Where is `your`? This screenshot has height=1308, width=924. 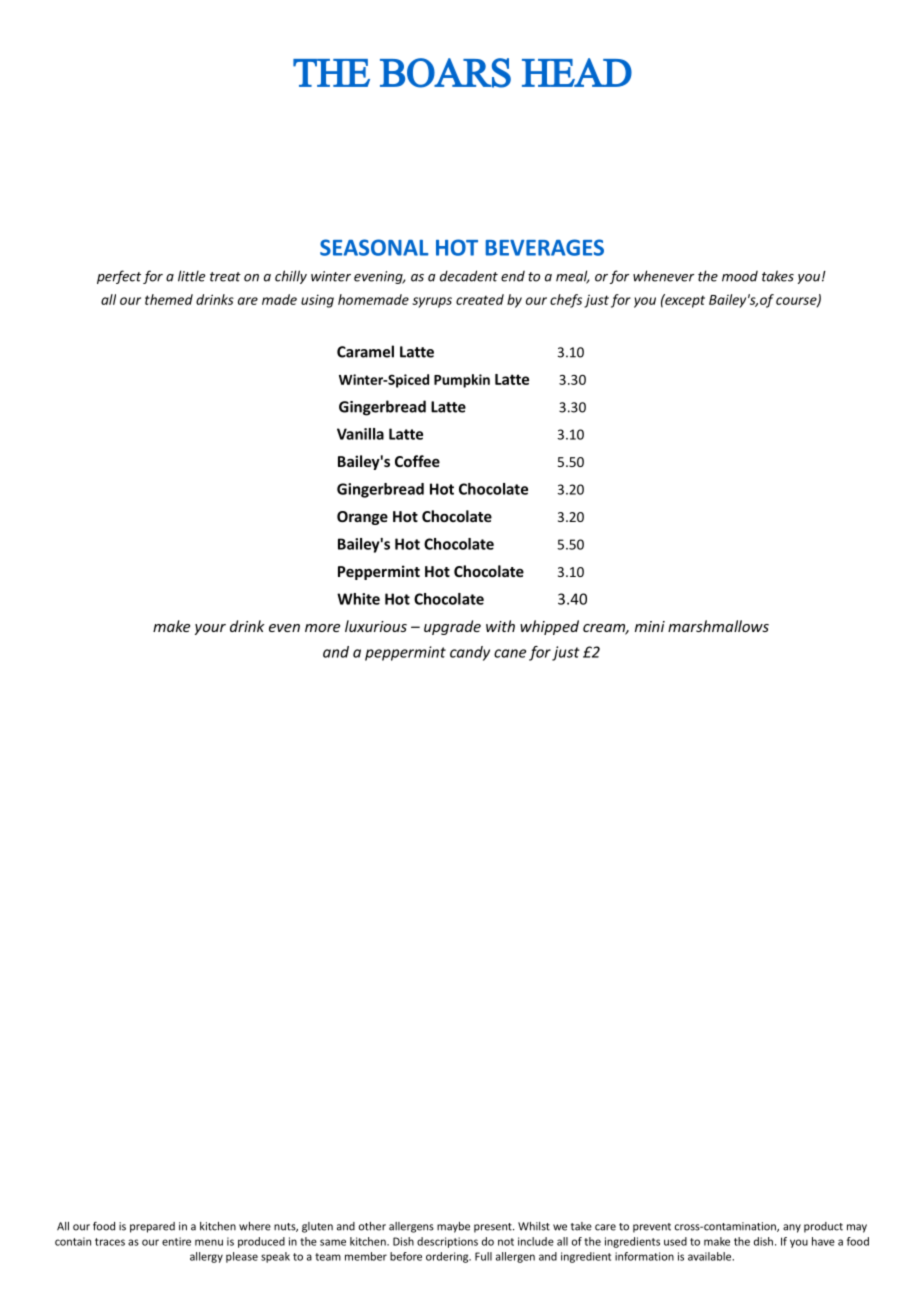
your is located at coordinates (210, 629).
